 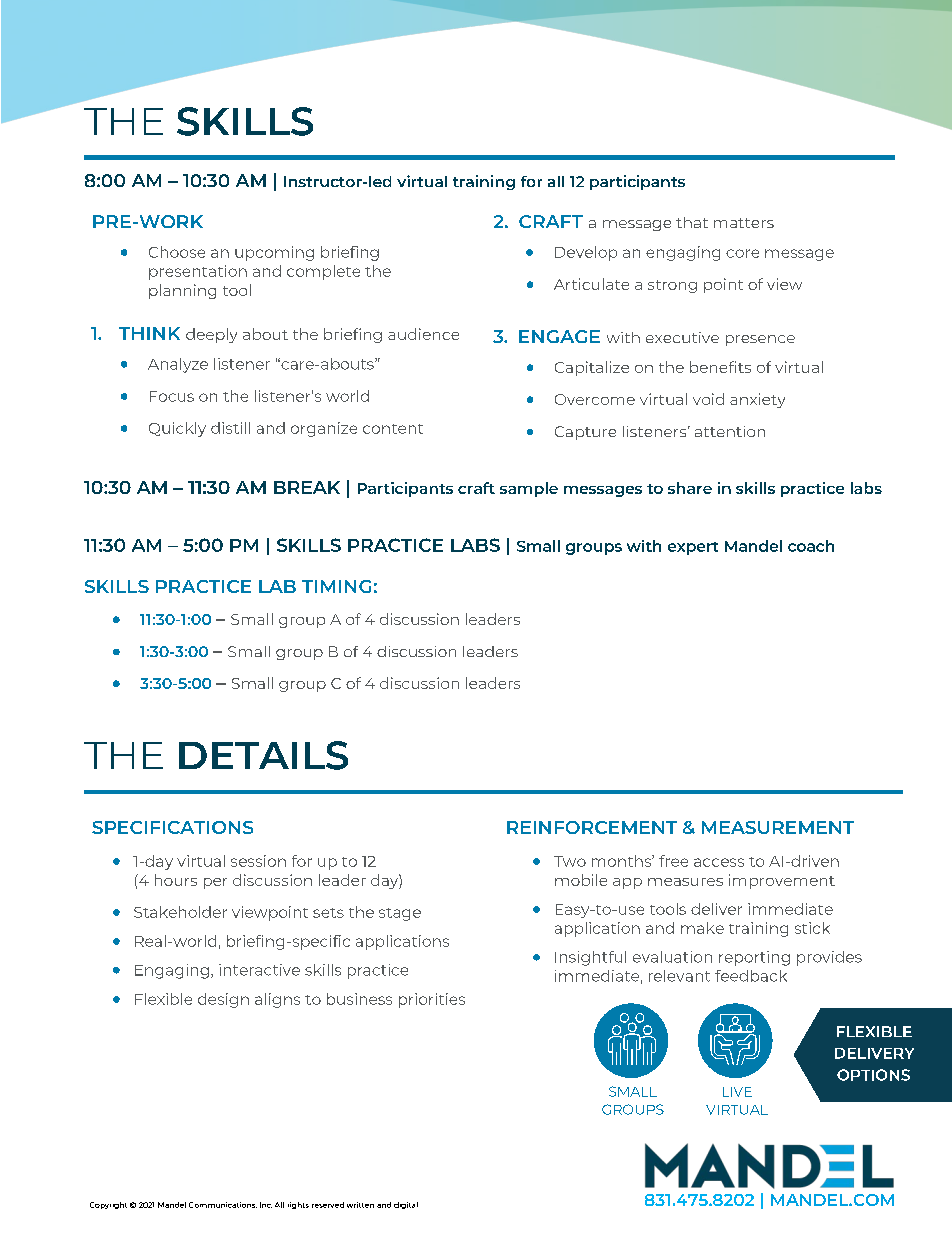 I want to click on Choose, so click(x=177, y=252).
